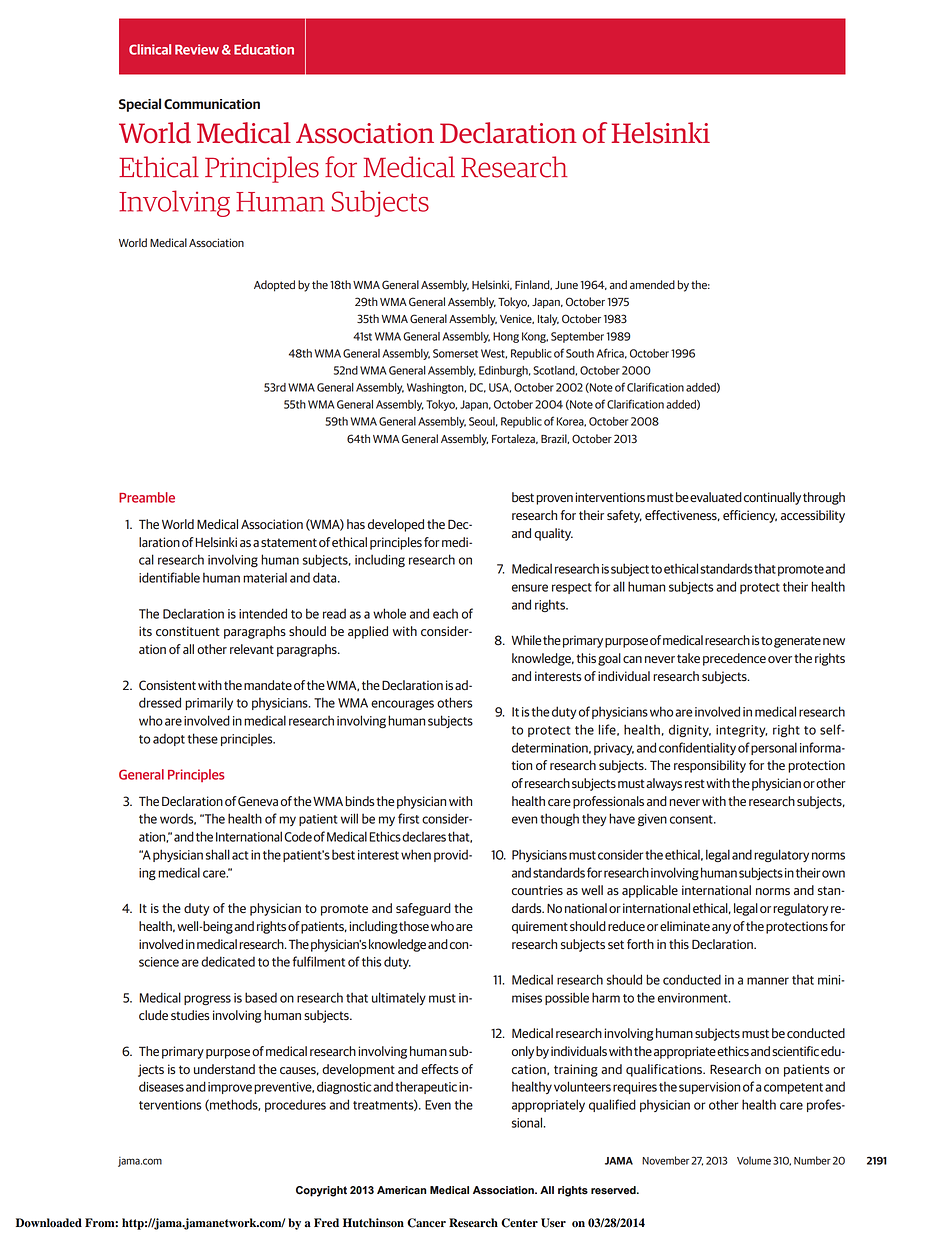  Describe the element at coordinates (652, 284) in the document. I see `amended` at that location.
